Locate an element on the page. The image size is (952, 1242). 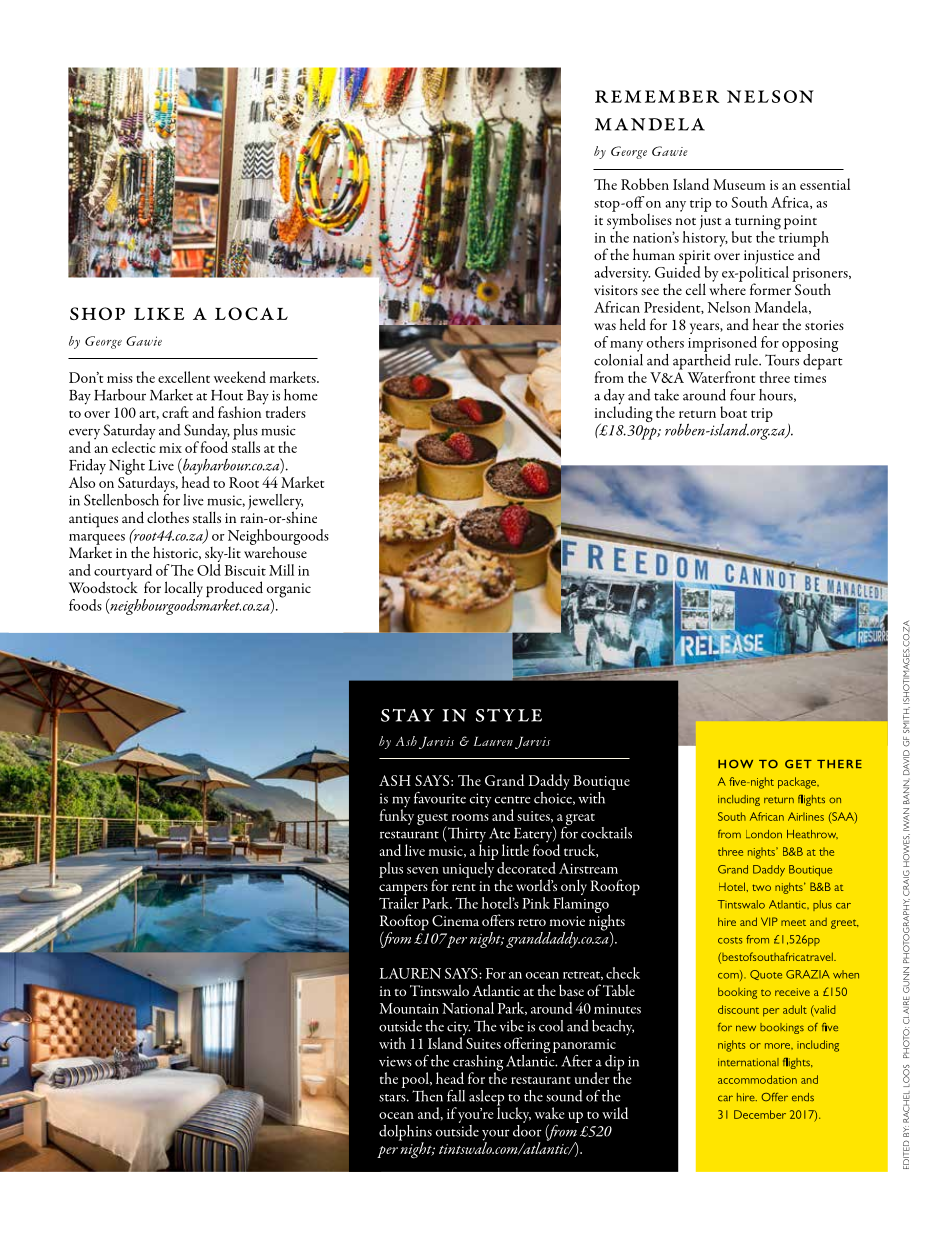
Trailer is located at coordinates (399, 901).
